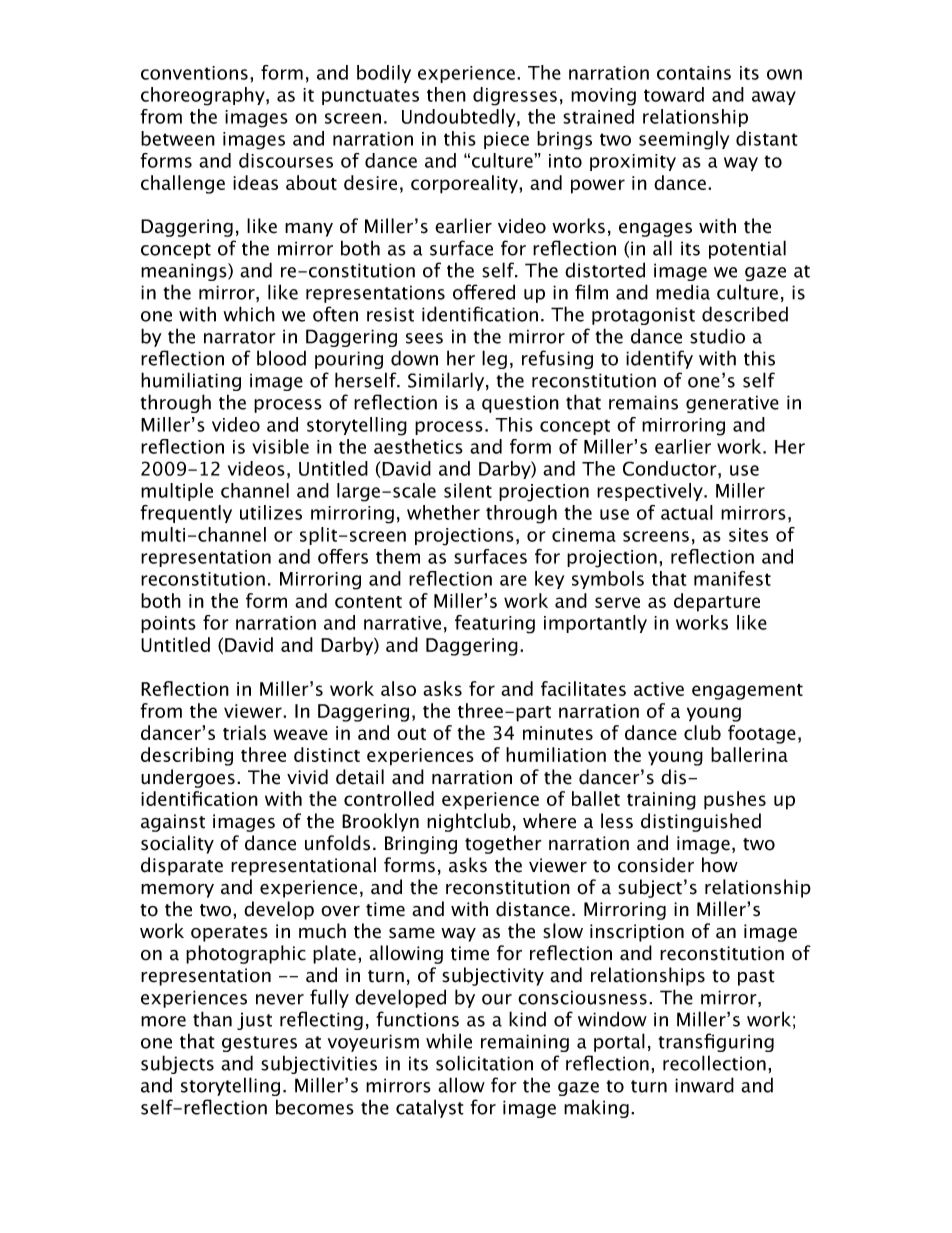 The height and width of the page is (1233, 952). Describe the element at coordinates (239, 337) in the page. I see `narrator` at that location.
